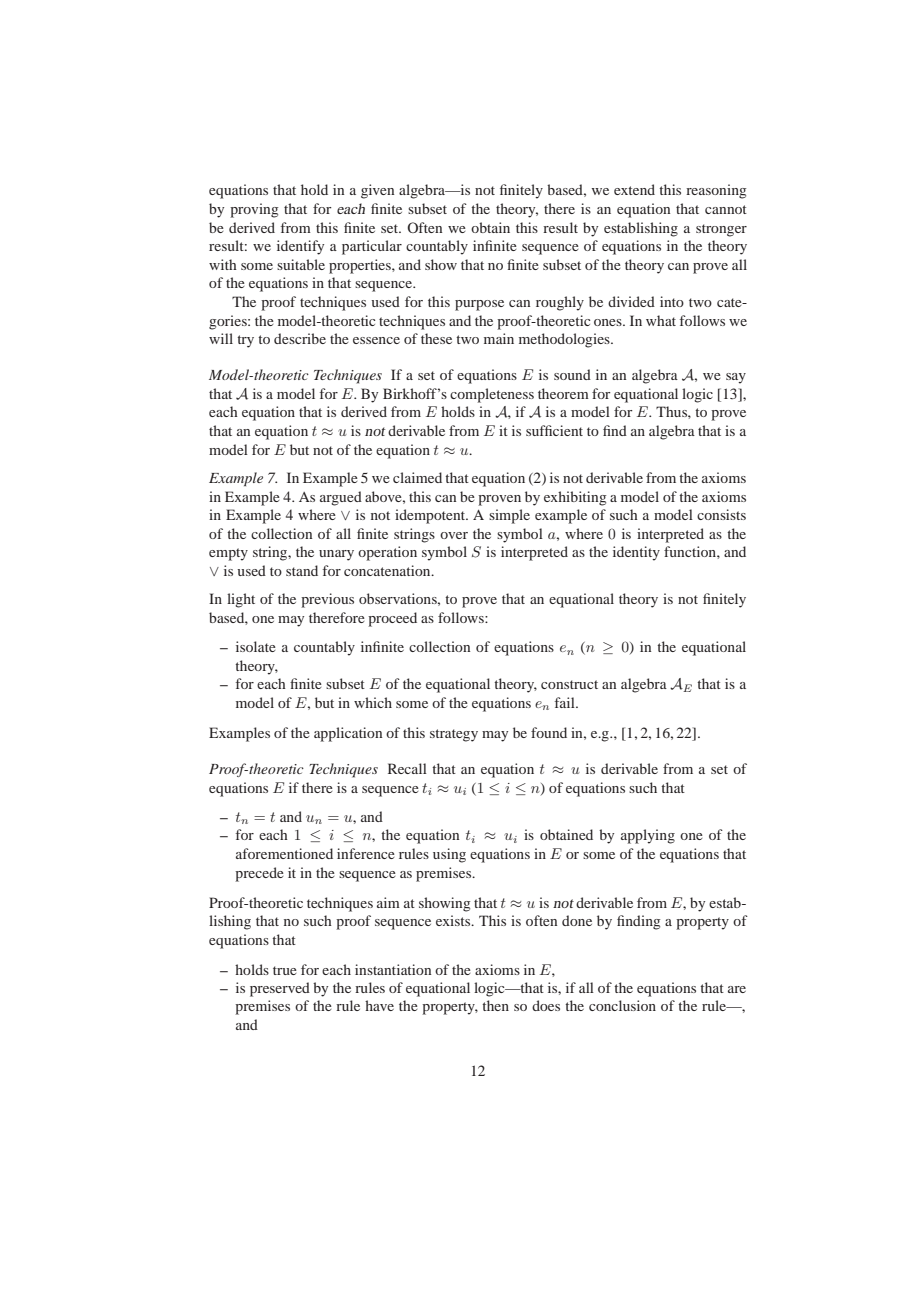 The image size is (924, 1308). Describe the element at coordinates (566, 702) in the document. I see `fail` at that location.
